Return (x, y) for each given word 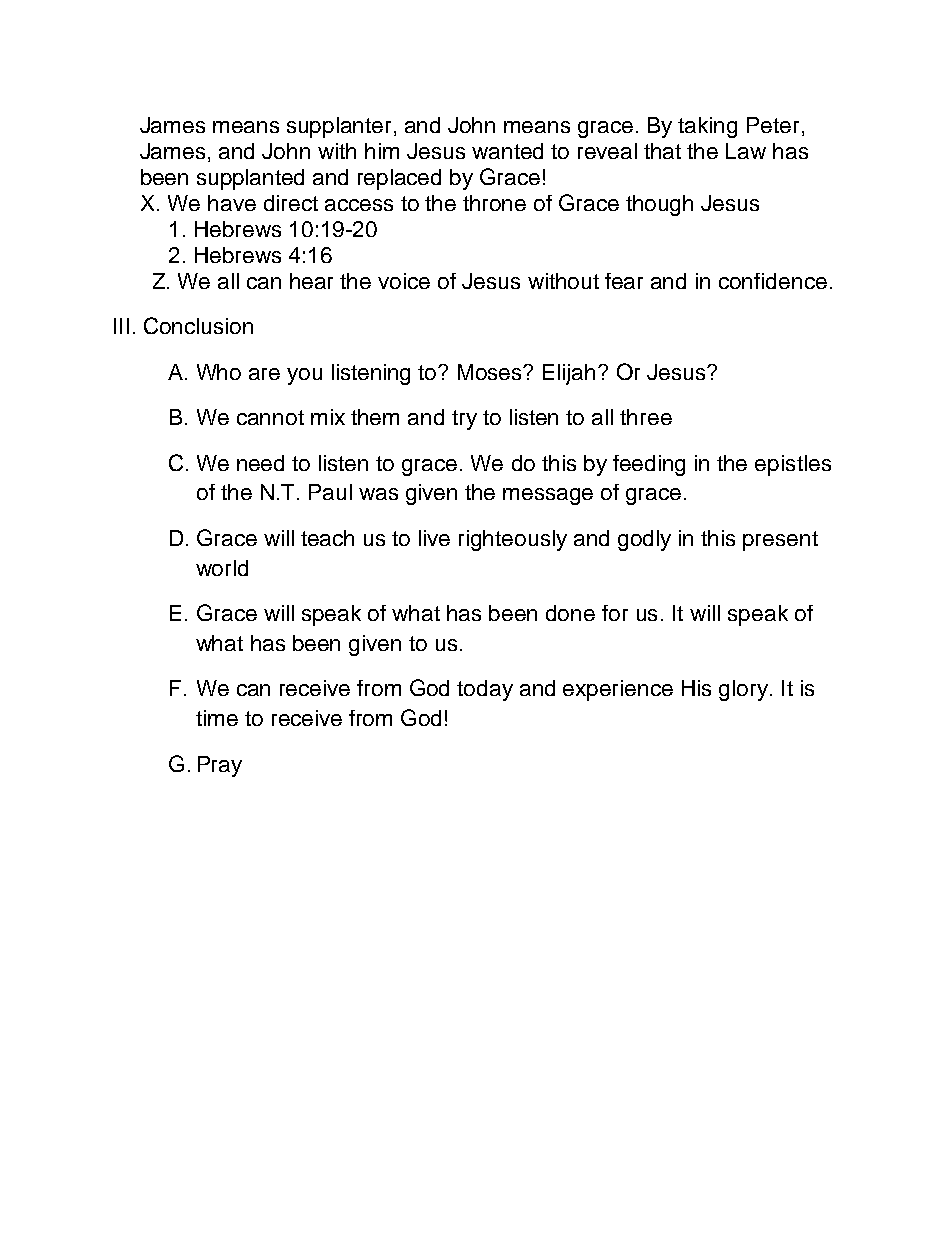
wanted (507, 151)
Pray (220, 766)
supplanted (250, 179)
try (464, 420)
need (260, 463)
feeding (649, 465)
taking (707, 127)
